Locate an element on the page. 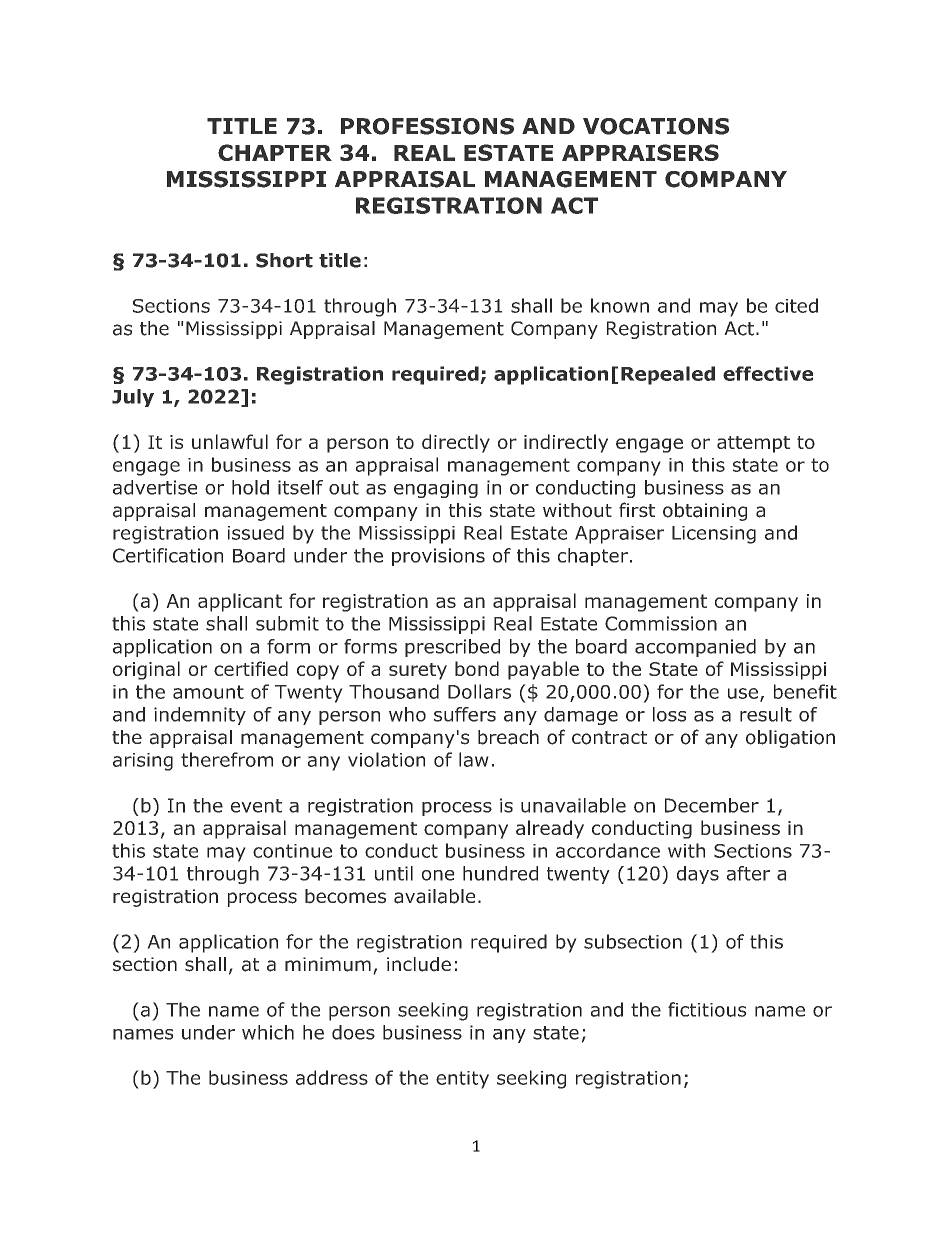  prescribed is located at coordinates (452, 648).
